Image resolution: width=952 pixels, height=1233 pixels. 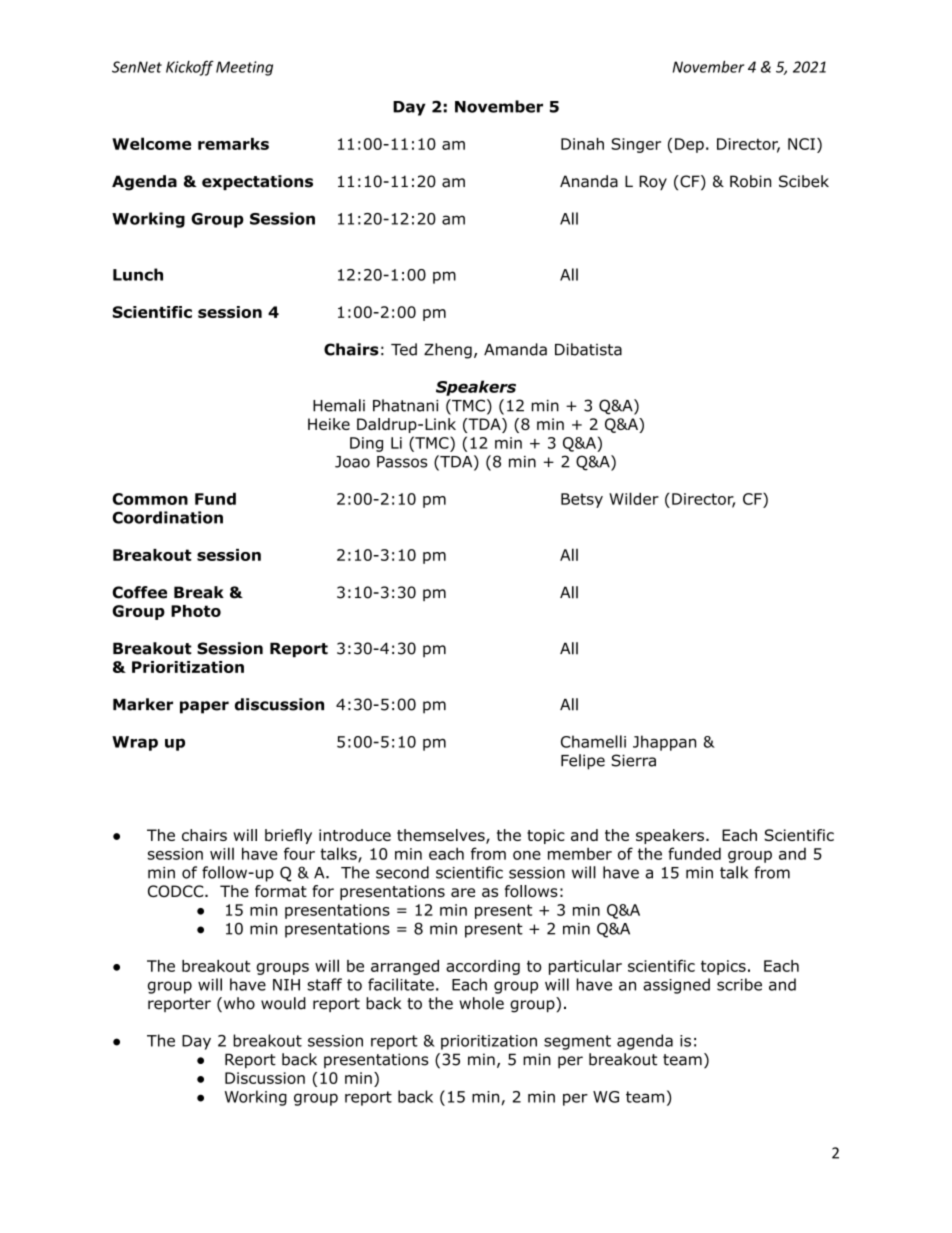 I want to click on would, so click(x=283, y=1003).
